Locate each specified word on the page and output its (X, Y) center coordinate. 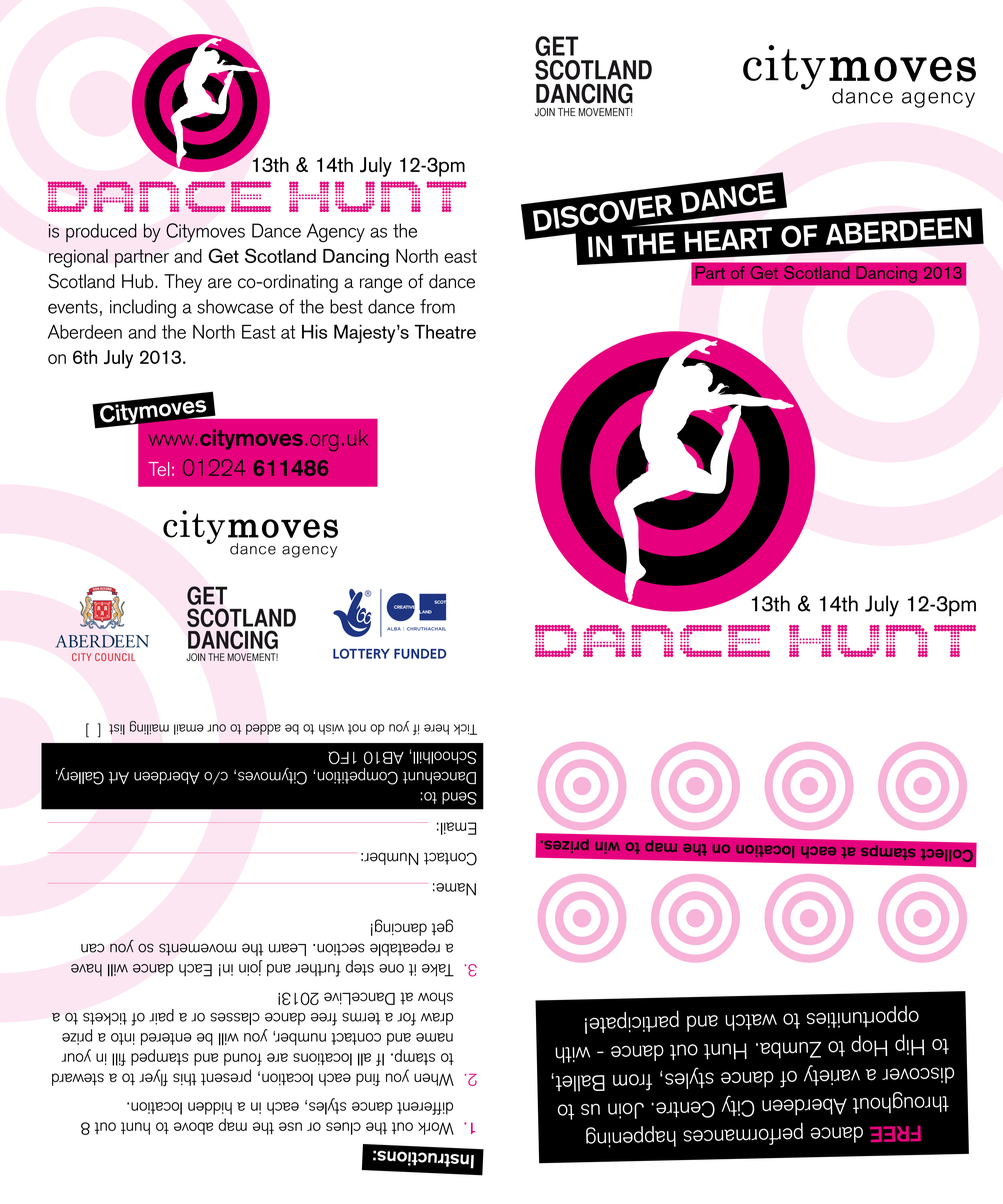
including (143, 308)
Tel (158, 469)
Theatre (445, 331)
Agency (336, 232)
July (118, 359)
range (381, 285)
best (346, 306)
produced (101, 232)
